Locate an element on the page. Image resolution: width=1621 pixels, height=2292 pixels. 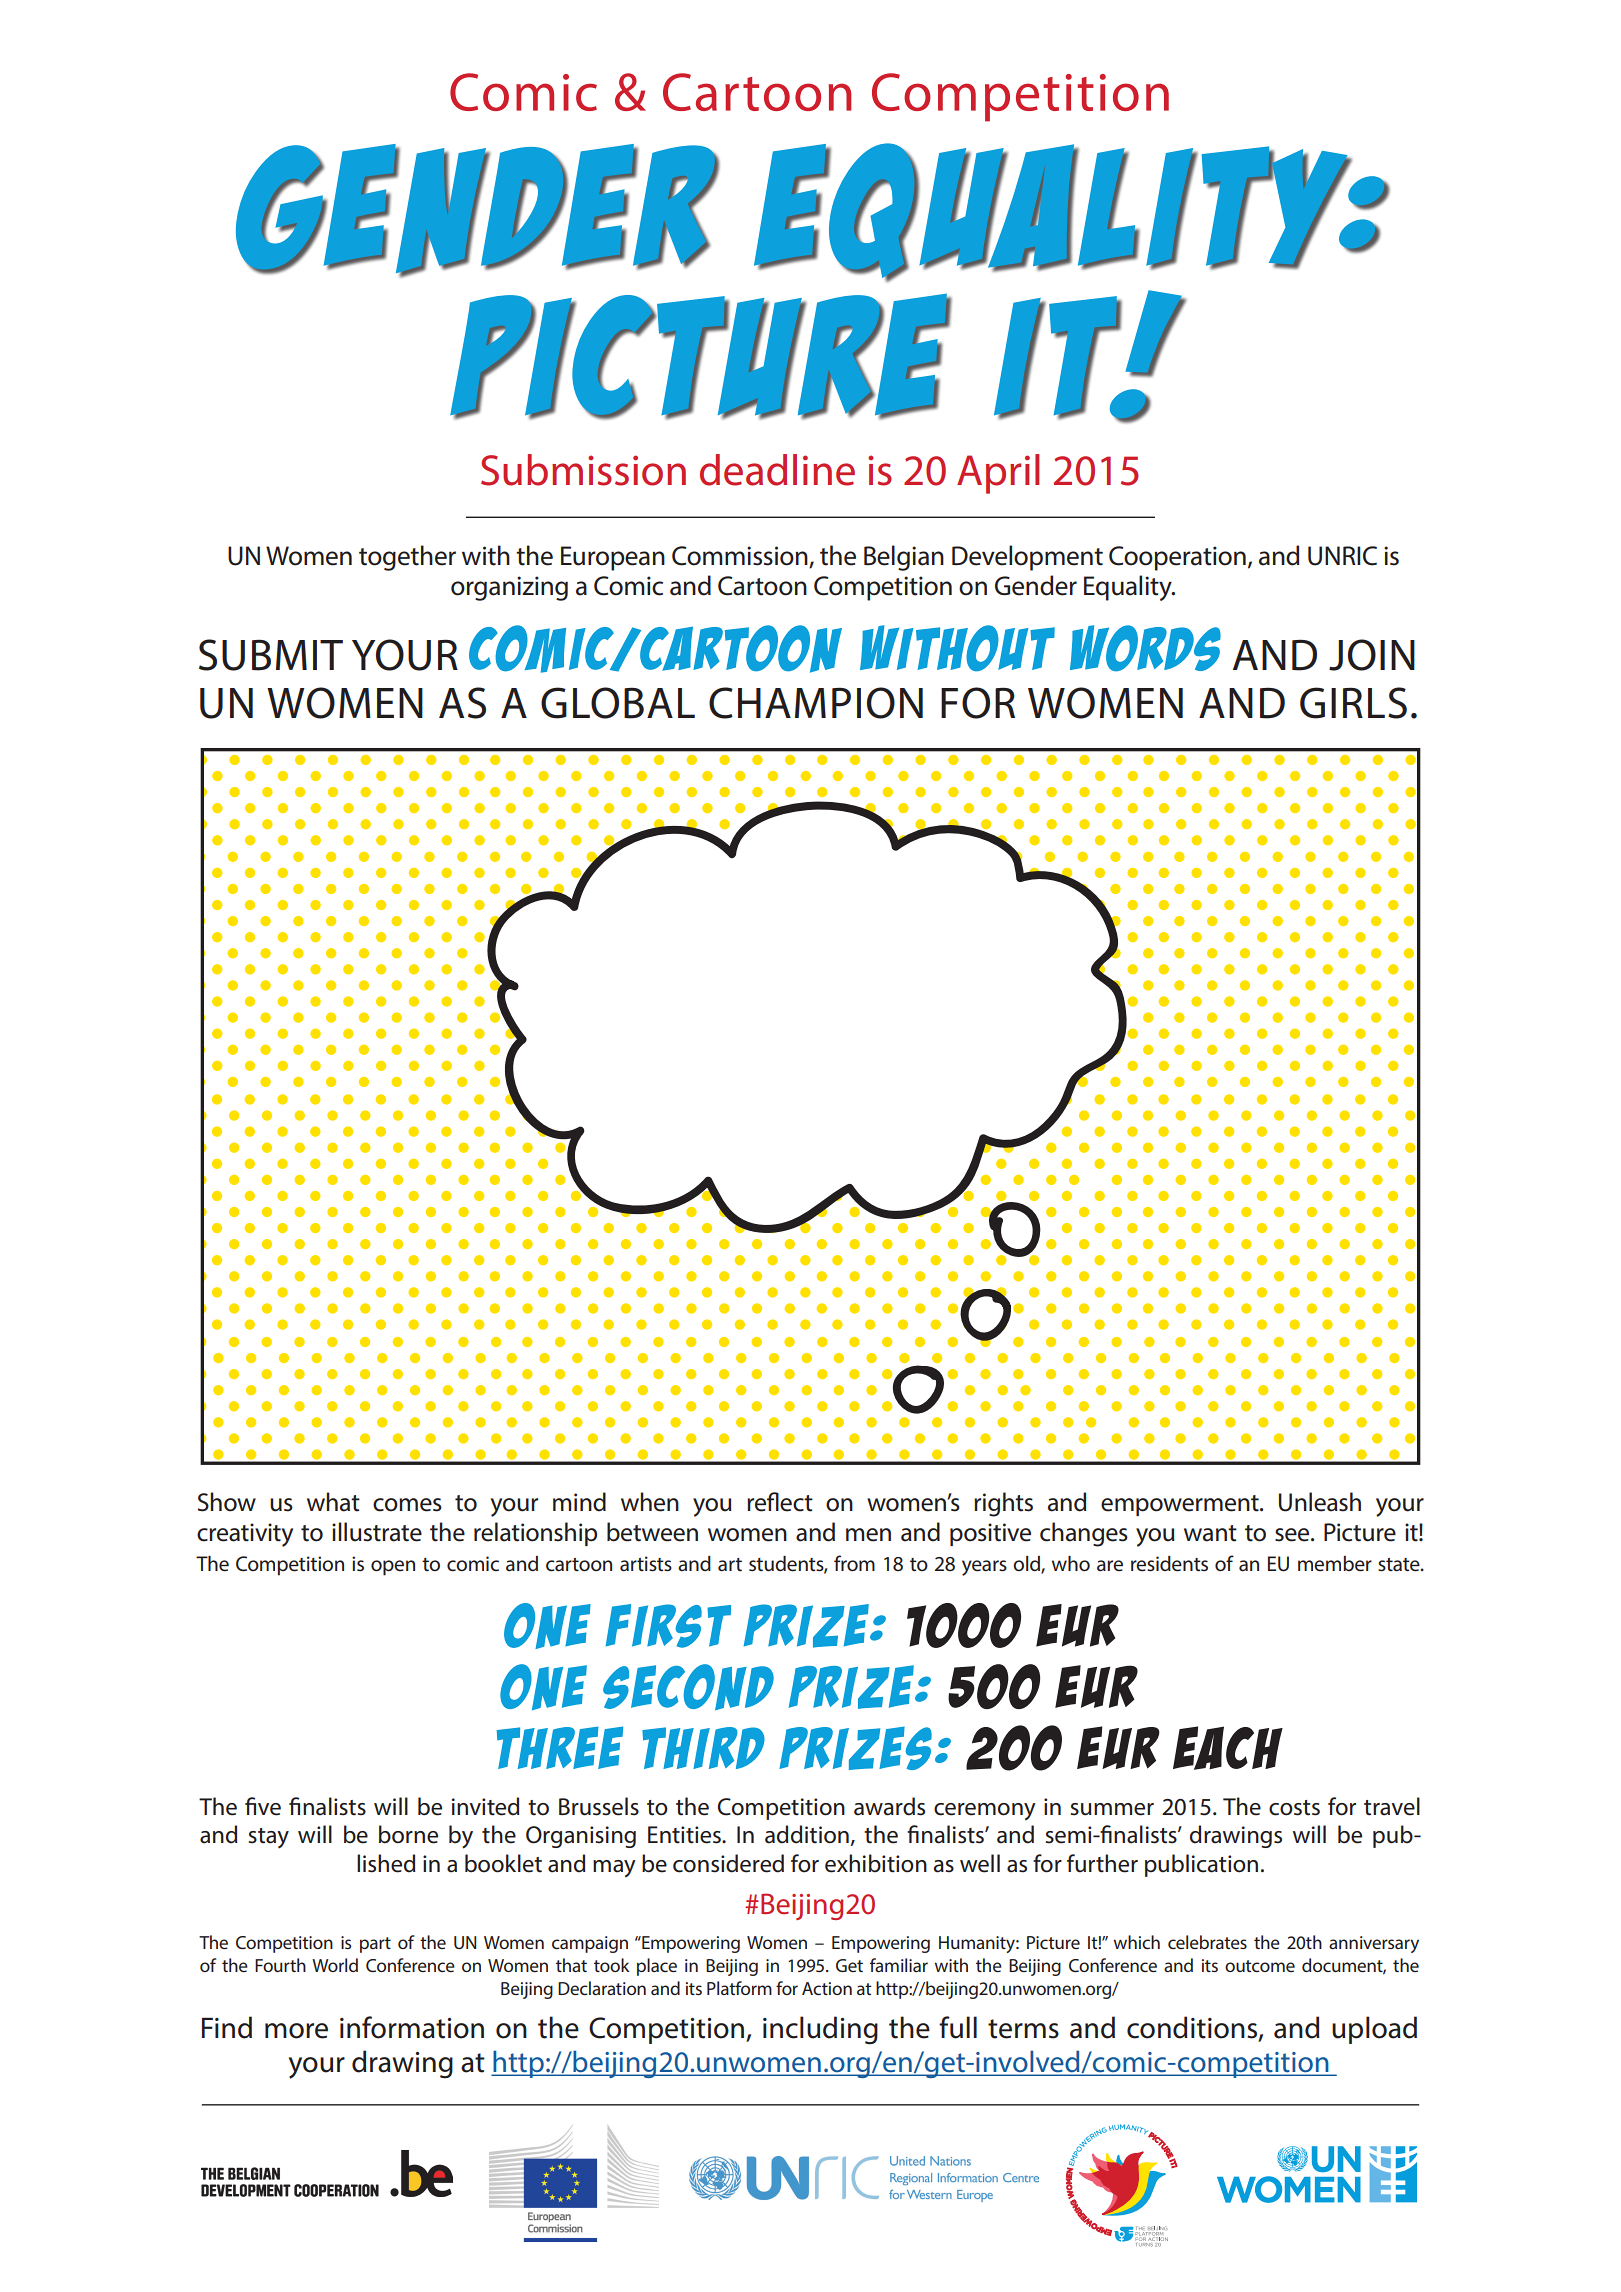
SECOND is located at coordinates (688, 1687).
